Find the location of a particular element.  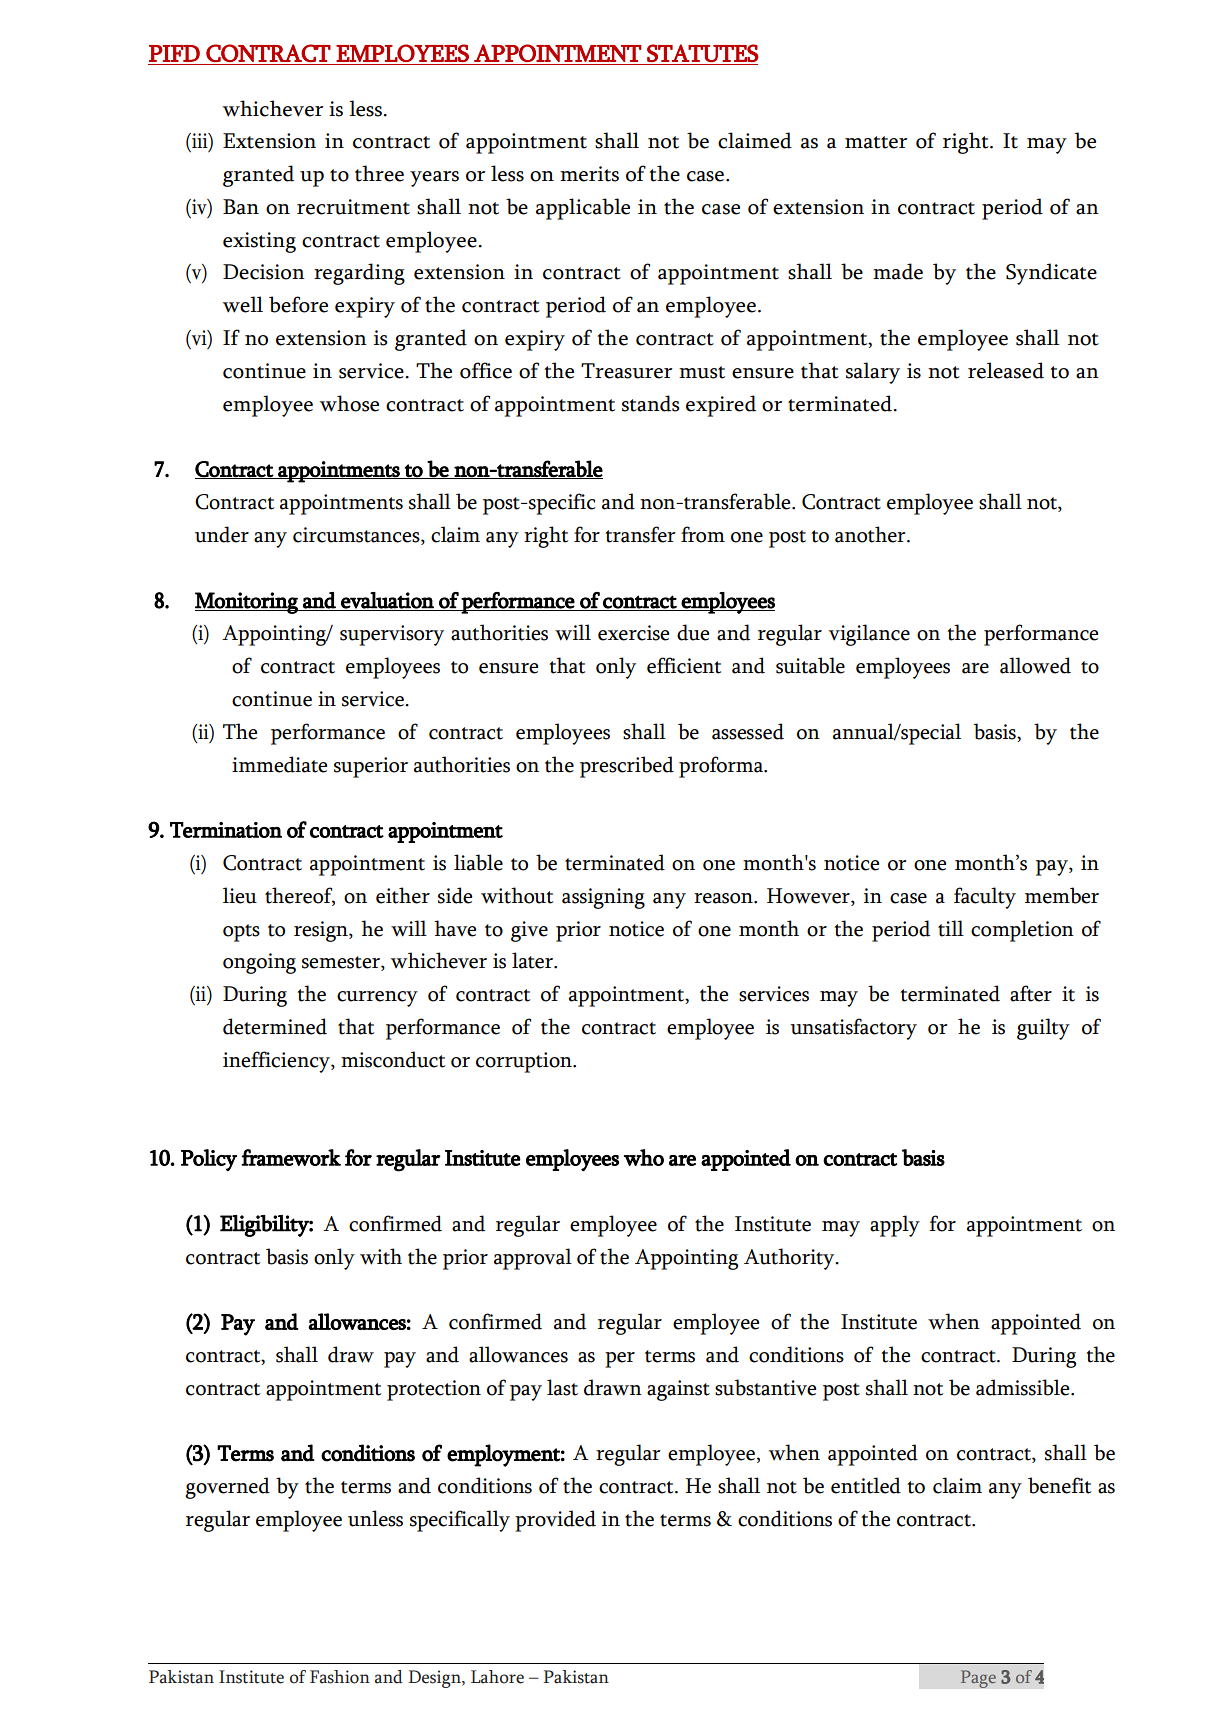

assigning is located at coordinates (603, 898).
